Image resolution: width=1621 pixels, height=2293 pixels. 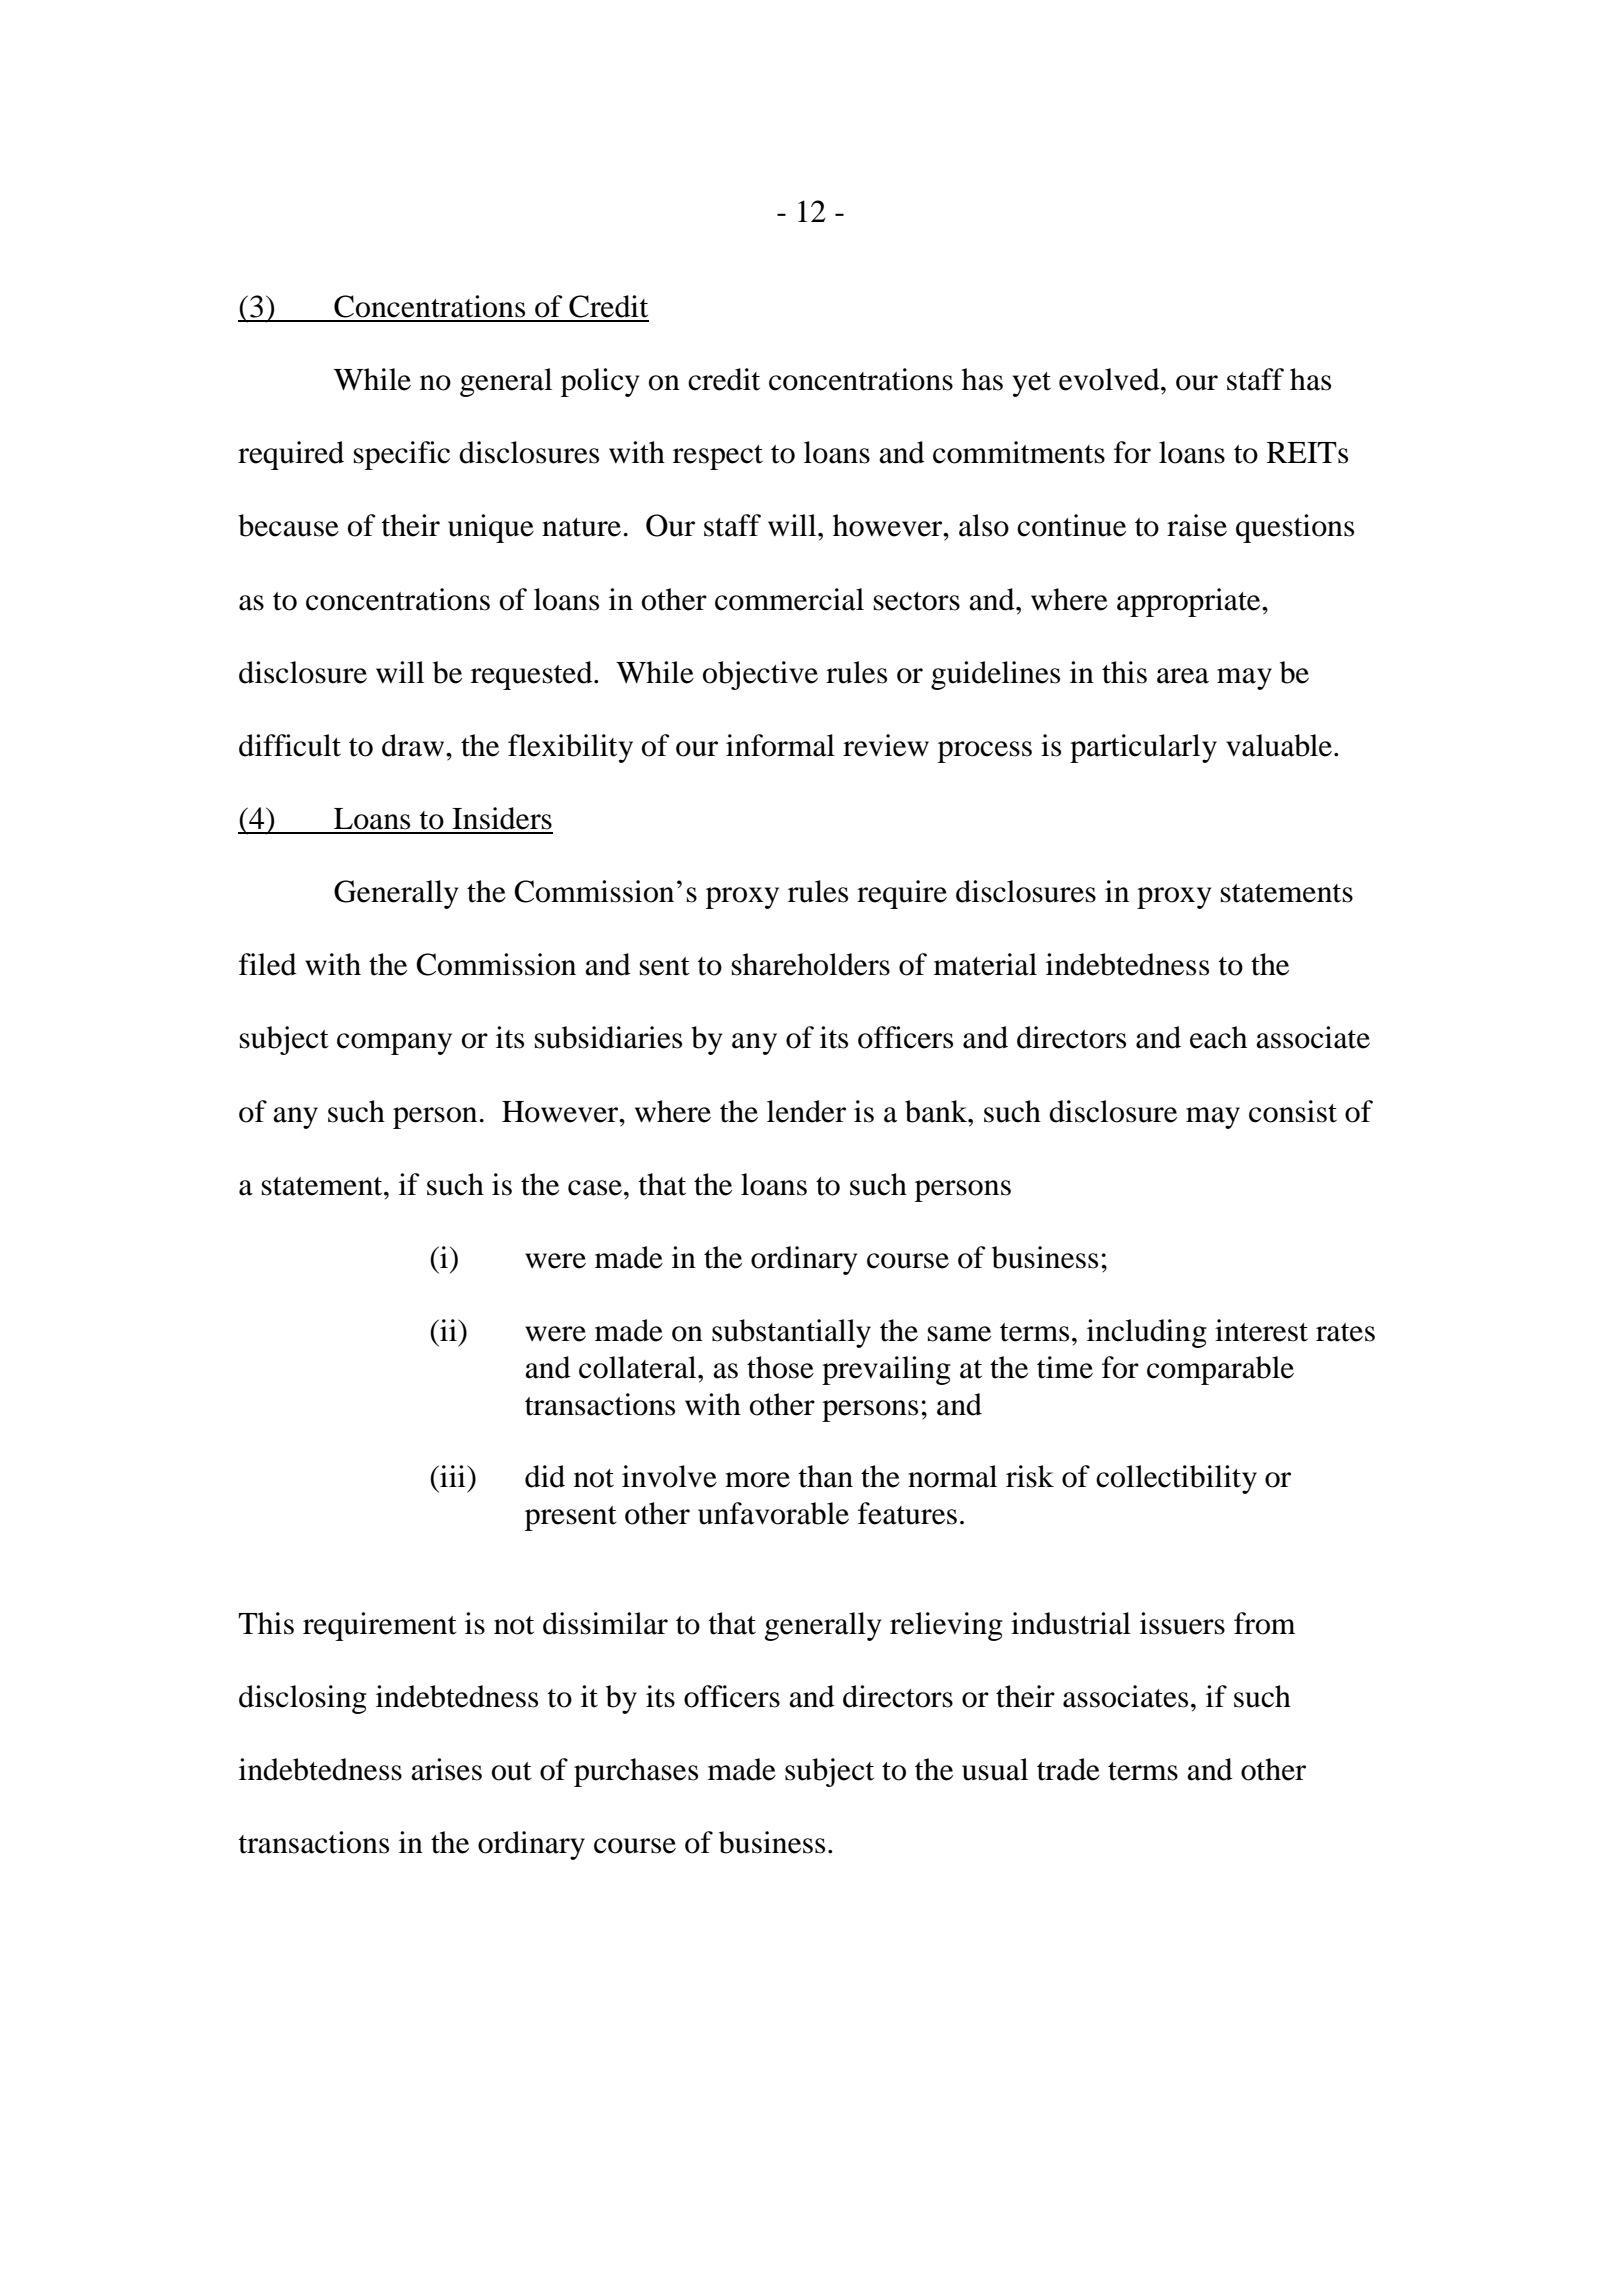 I want to click on company, so click(x=394, y=1044).
